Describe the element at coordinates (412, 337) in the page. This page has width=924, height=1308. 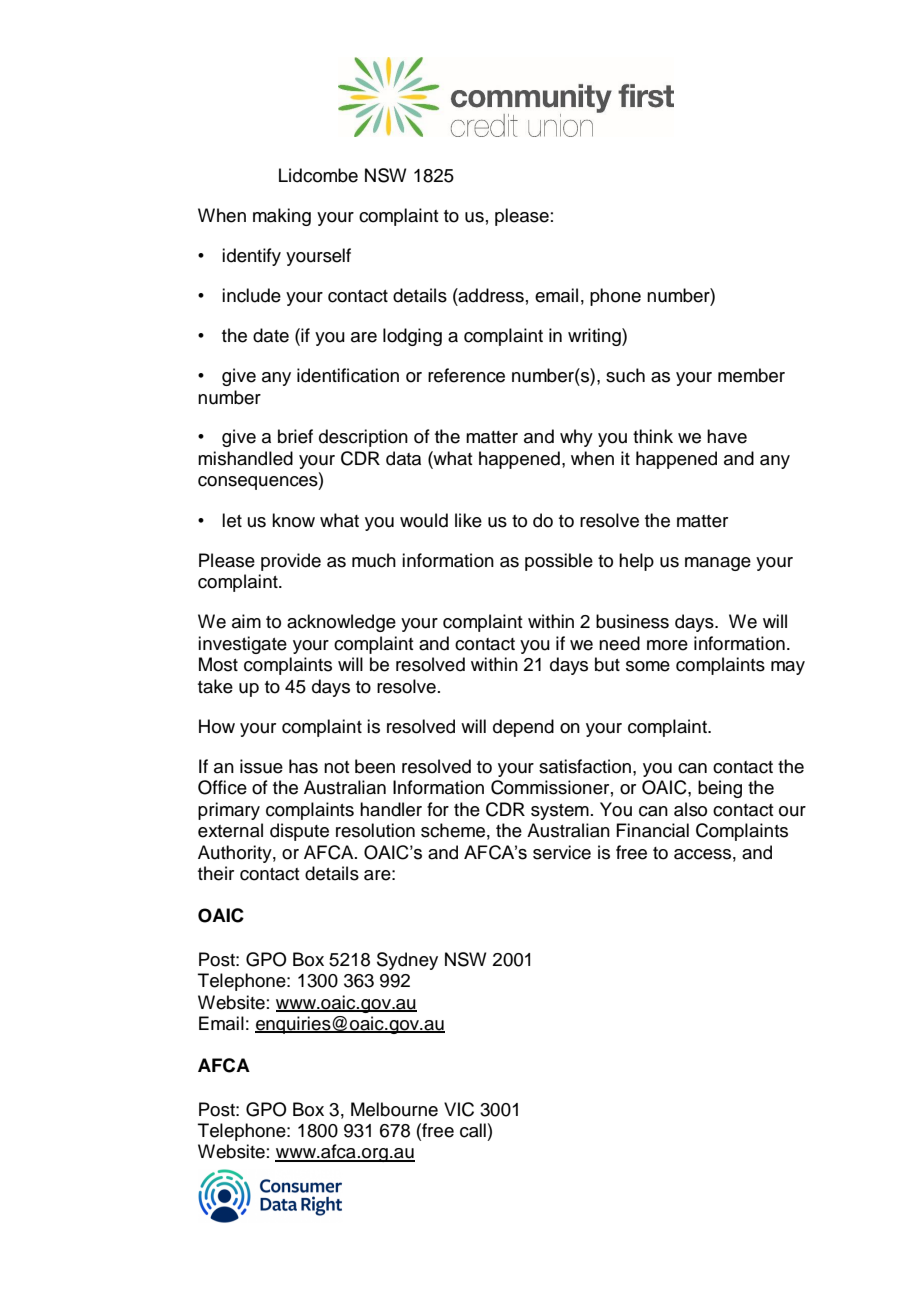
I see `lodging` at that location.
